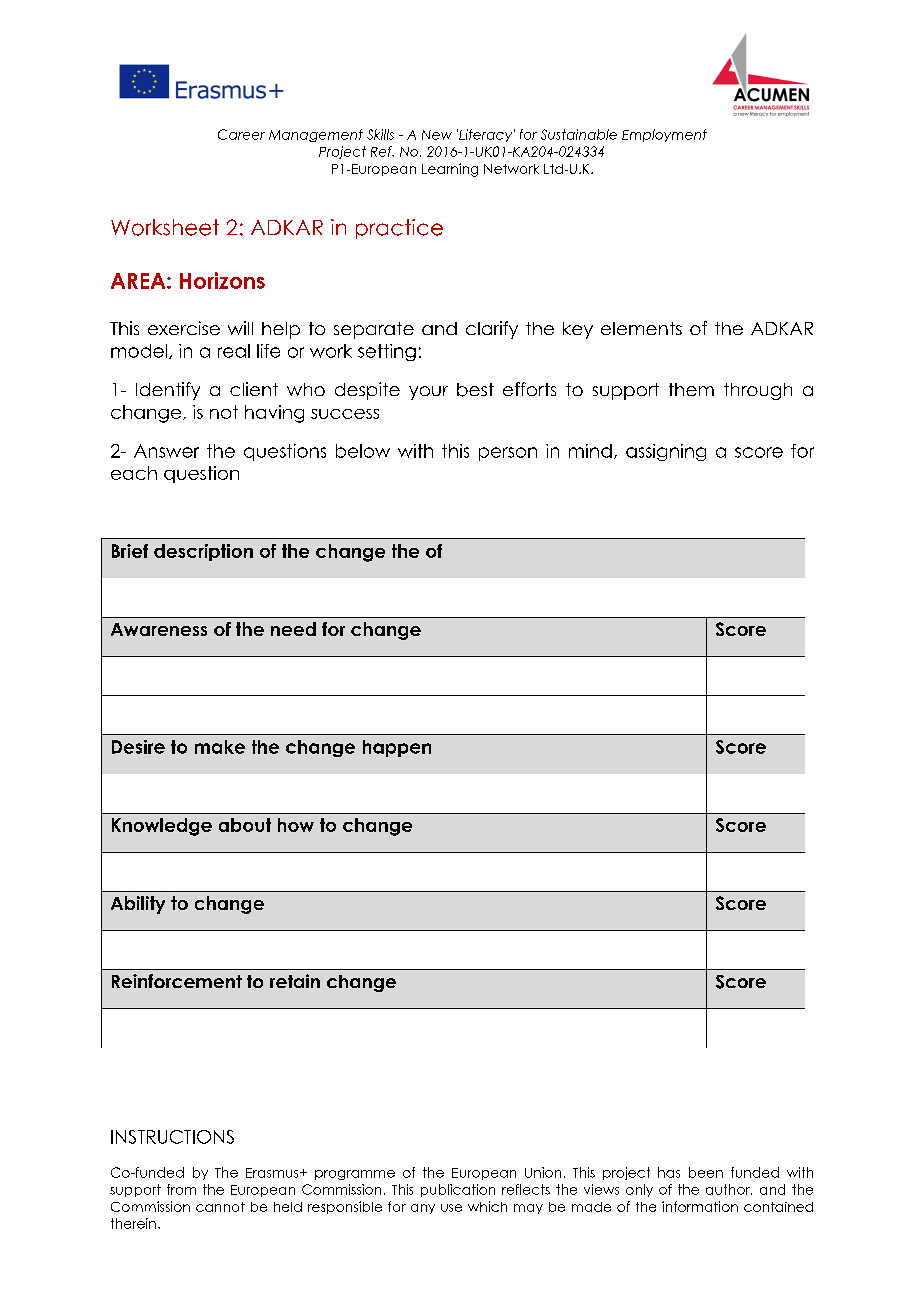 This page has height=1308, width=924. What do you see at coordinates (241, 134) in the page?
I see `Career` at bounding box center [241, 134].
